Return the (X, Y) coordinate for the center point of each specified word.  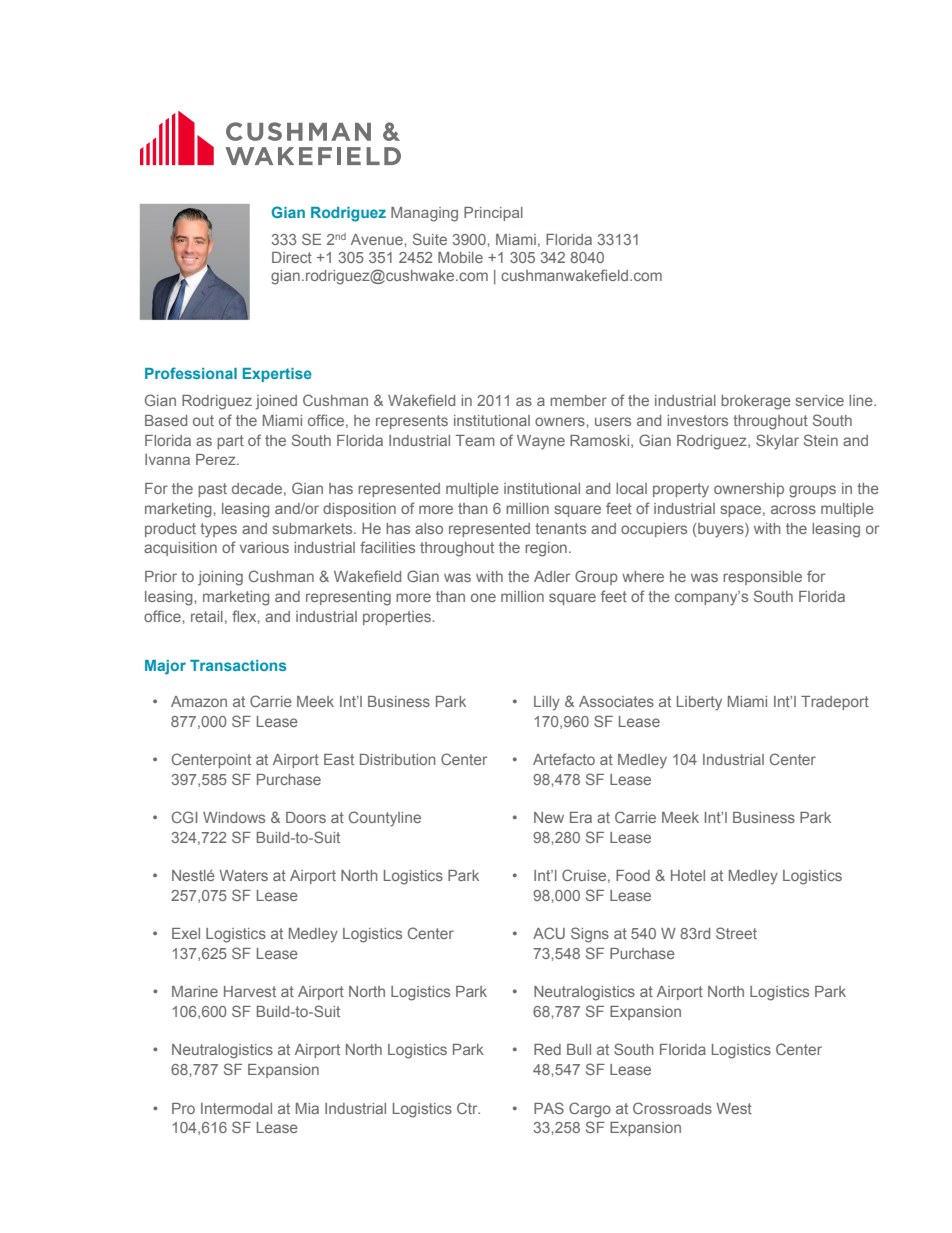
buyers (722, 530)
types (218, 530)
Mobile (460, 257)
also (429, 528)
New (549, 817)
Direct (292, 257)
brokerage (756, 402)
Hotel (688, 875)
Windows (234, 817)
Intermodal (236, 1108)
